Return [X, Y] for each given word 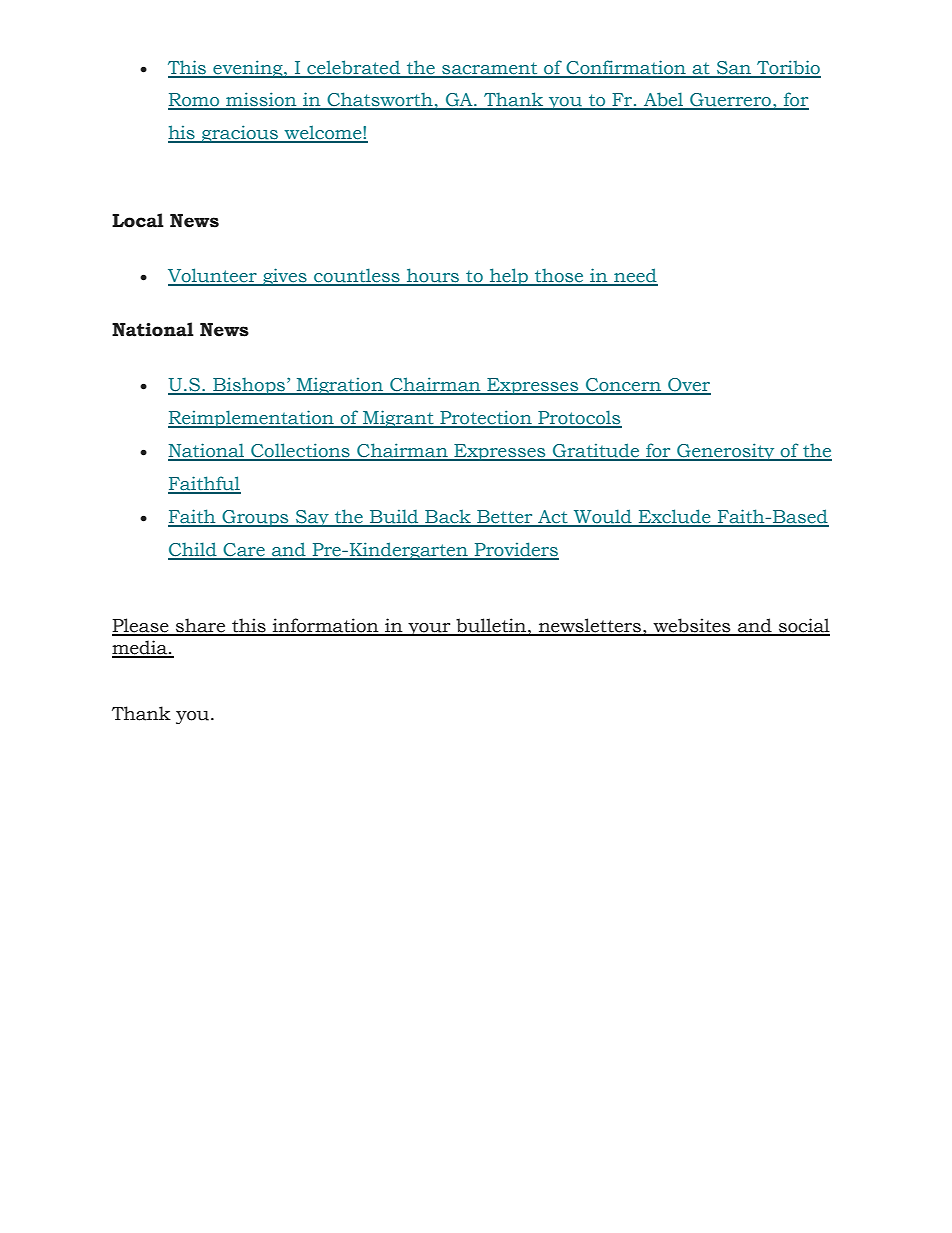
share [201, 626]
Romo [195, 101]
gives [285, 277]
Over [688, 386]
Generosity [726, 452]
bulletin [491, 626]
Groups [255, 518]
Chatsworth [380, 100]
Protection [486, 418]
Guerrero [730, 101]
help [509, 277]
